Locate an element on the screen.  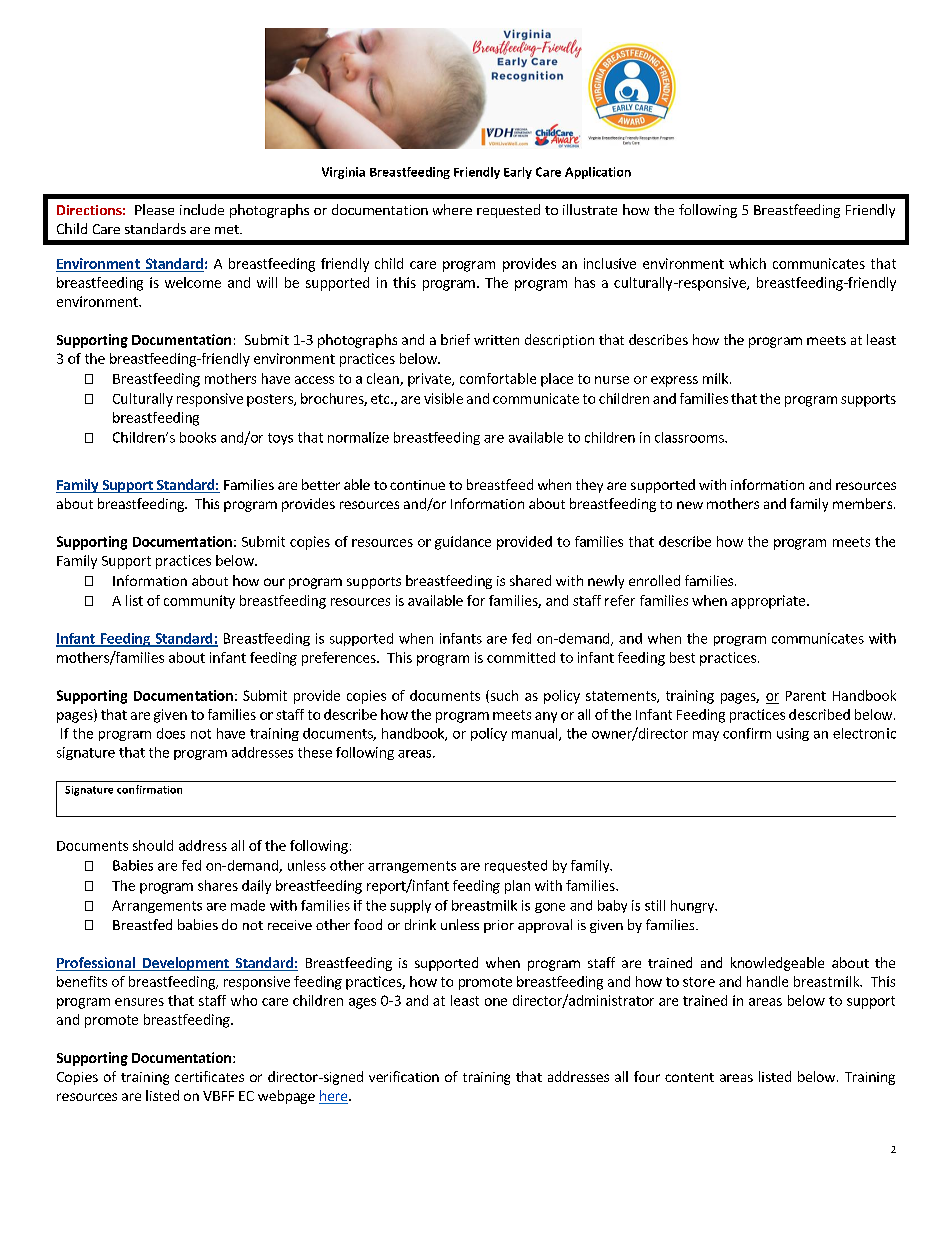
Early is located at coordinates (518, 173).
